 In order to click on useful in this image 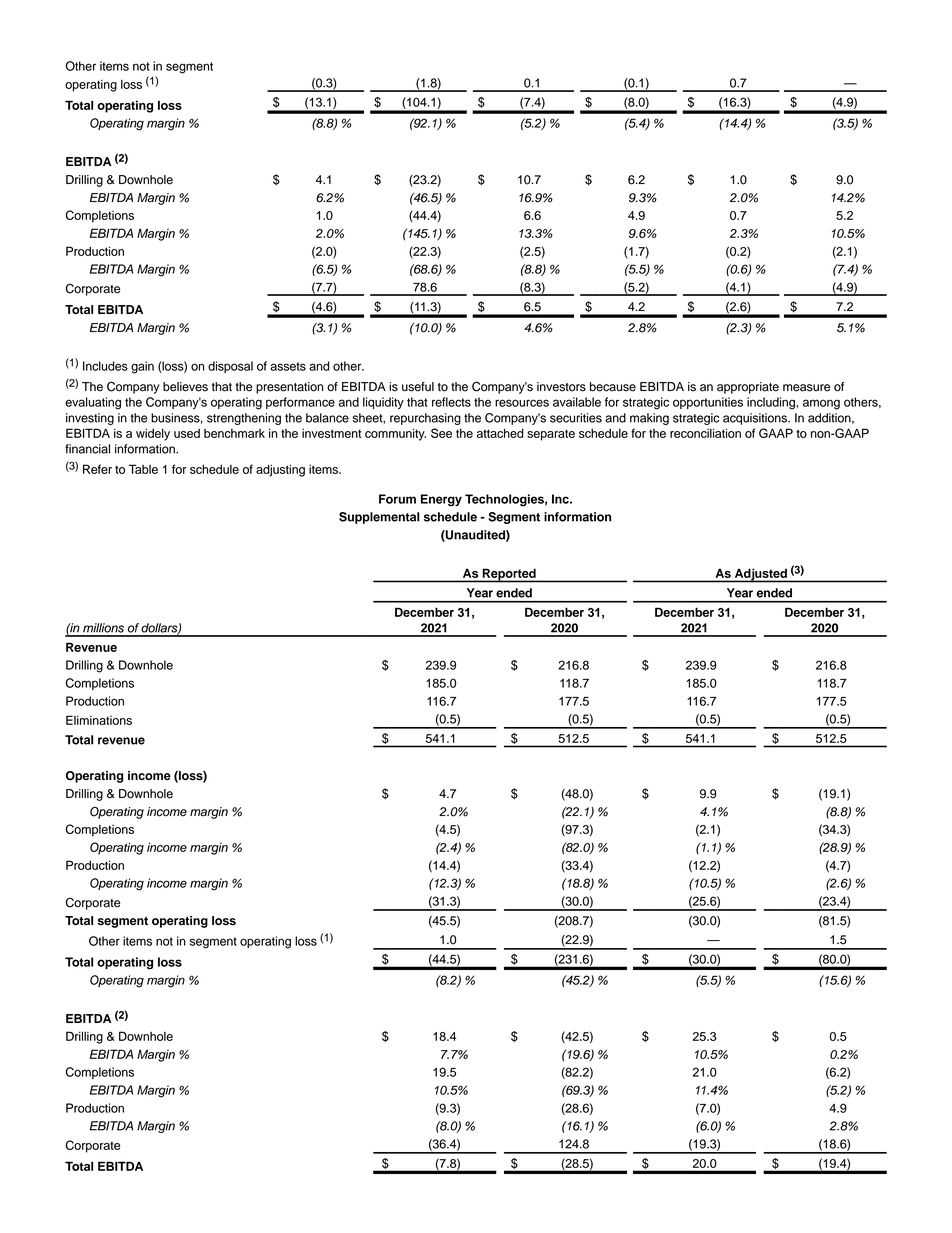, I will do `click(418, 387)`.
